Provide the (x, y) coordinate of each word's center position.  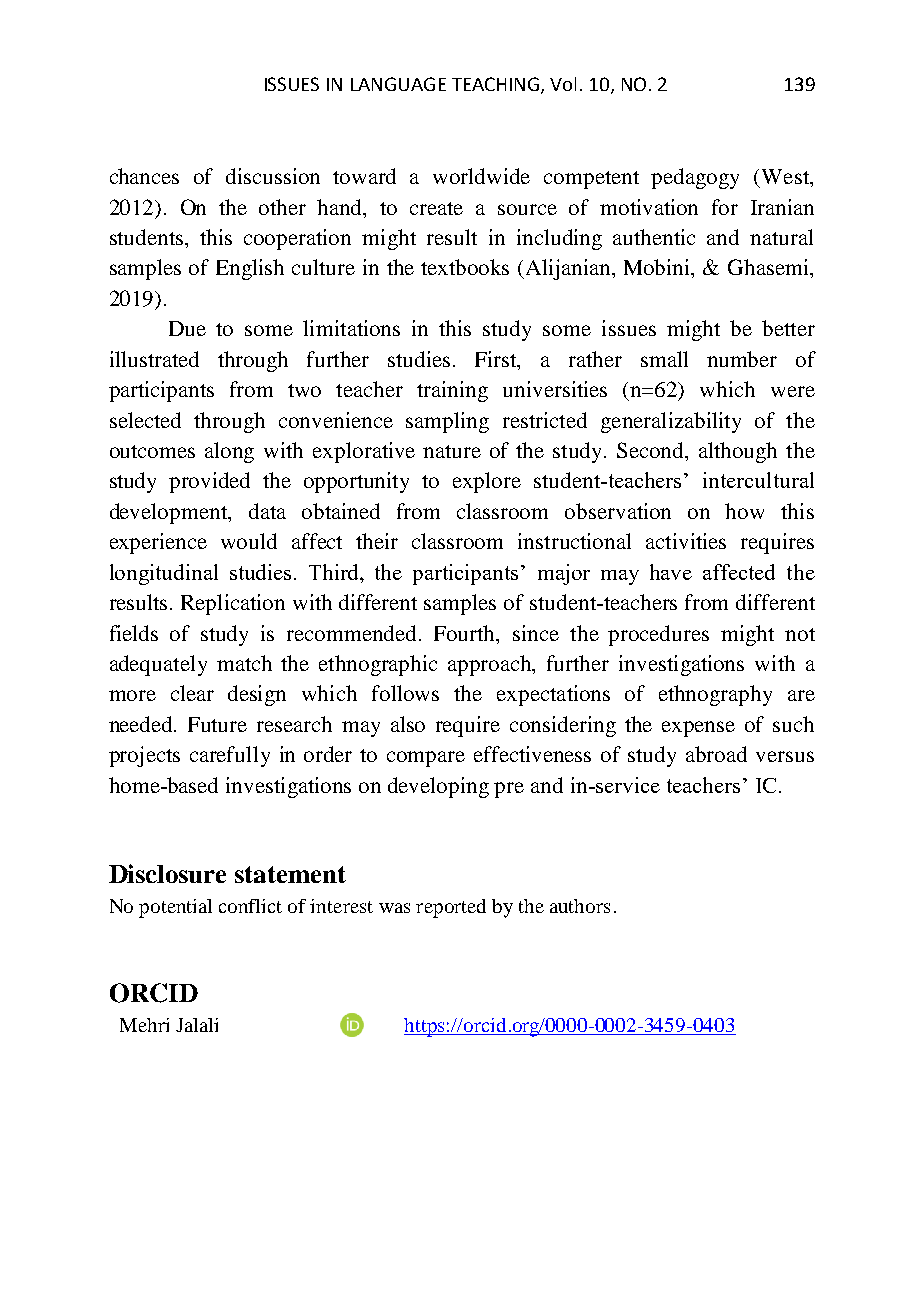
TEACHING (497, 85)
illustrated (154, 359)
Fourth (466, 633)
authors (580, 906)
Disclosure (167, 873)
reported (451, 908)
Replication (233, 604)
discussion (273, 176)
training (452, 391)
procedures (658, 635)
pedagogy (695, 178)
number (742, 359)
